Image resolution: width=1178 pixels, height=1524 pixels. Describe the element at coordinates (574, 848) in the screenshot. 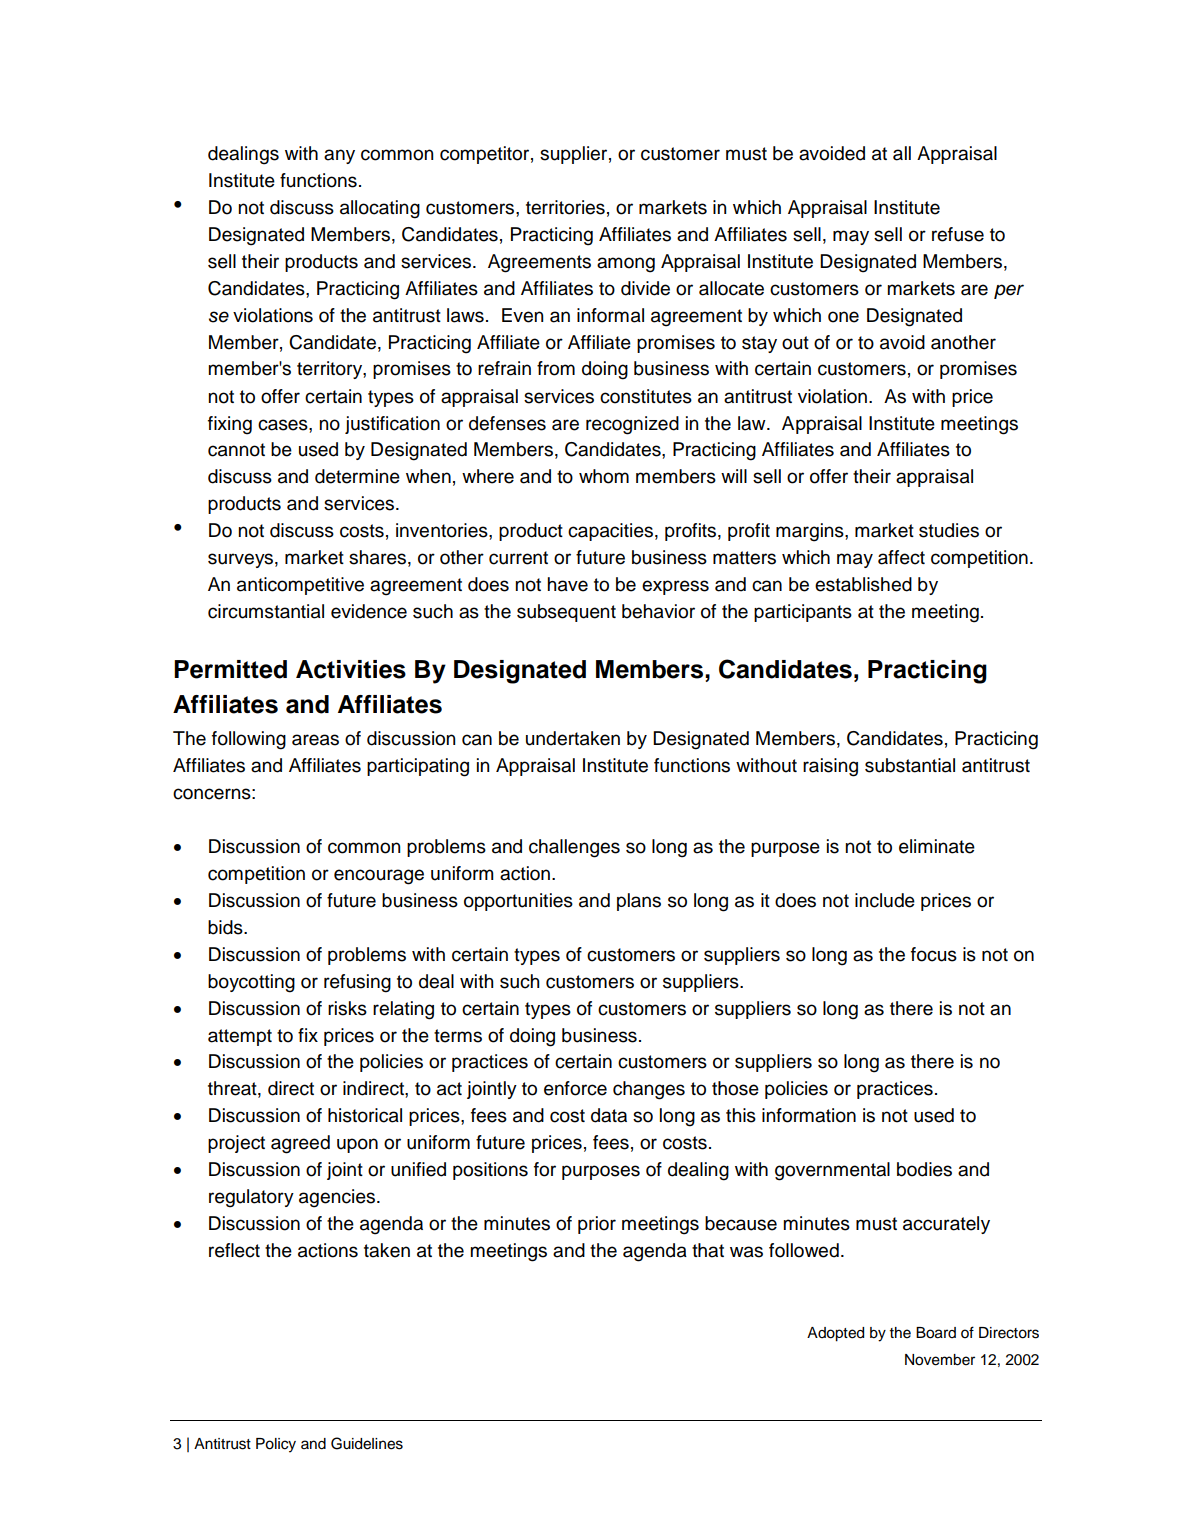

I see `challenges` at that location.
